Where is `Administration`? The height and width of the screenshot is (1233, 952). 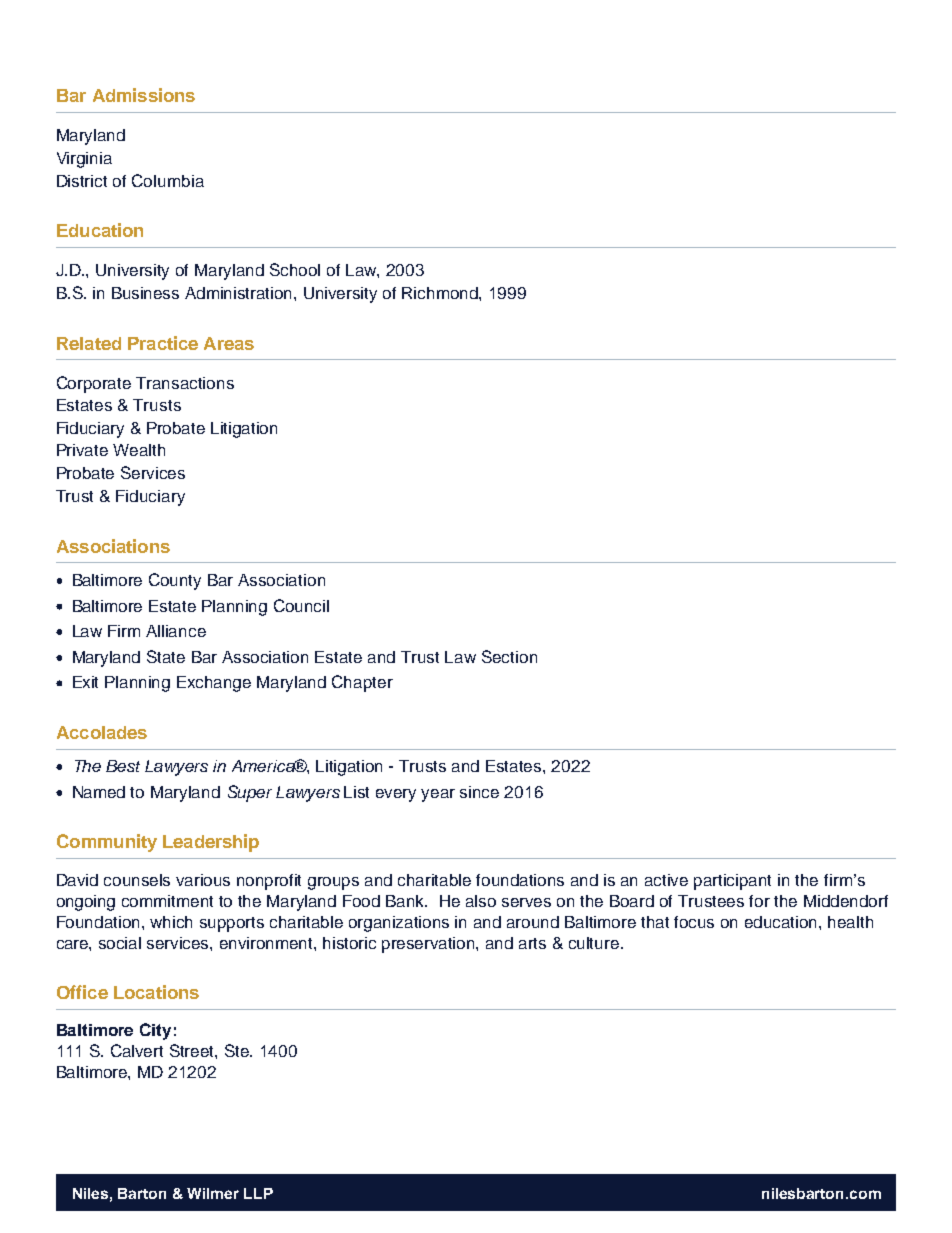
Administration is located at coordinates (240, 293).
